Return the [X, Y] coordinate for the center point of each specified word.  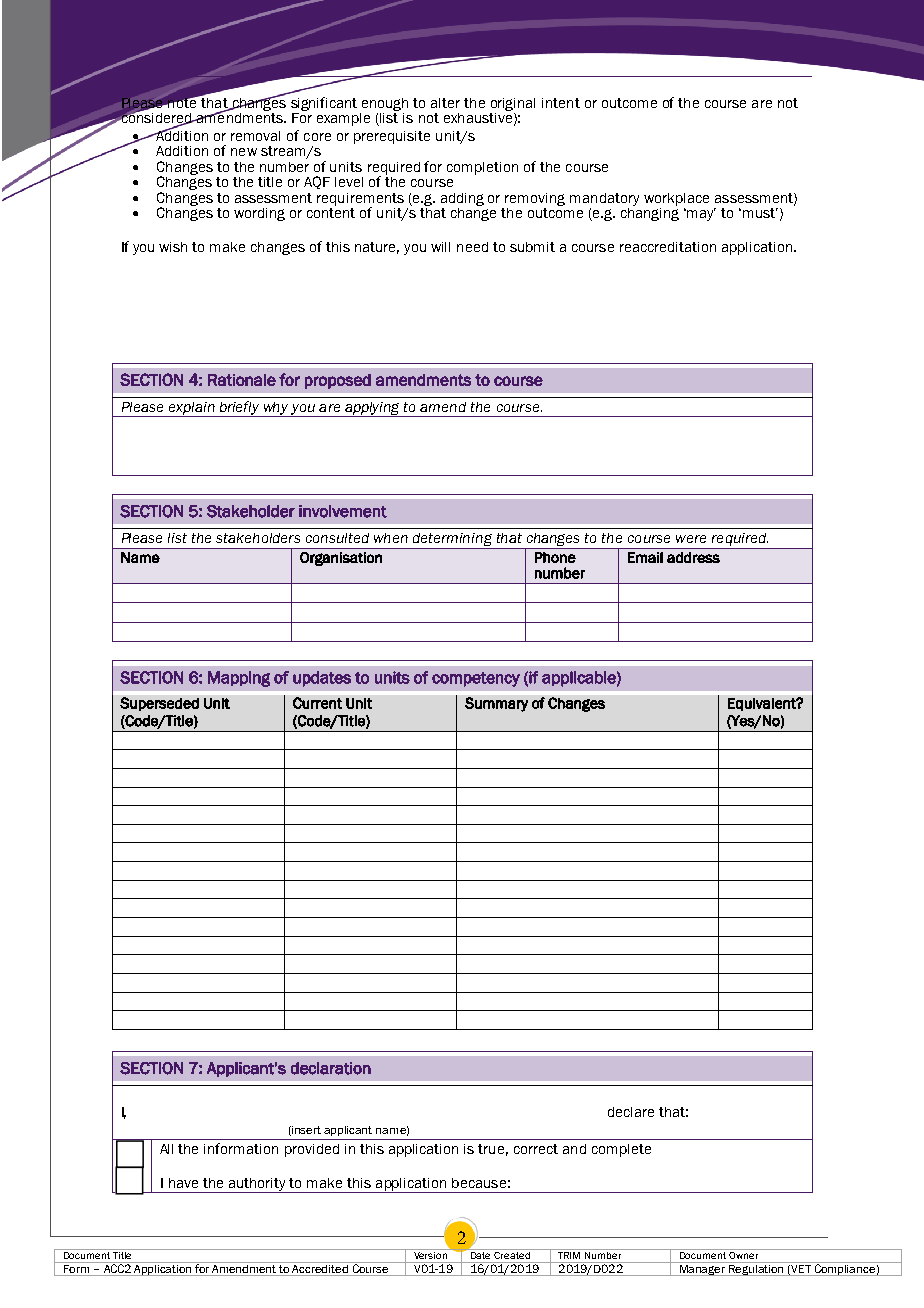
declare [631, 1112]
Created [512, 1254]
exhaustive [478, 118]
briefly [239, 409]
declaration [331, 1068]
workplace [676, 199]
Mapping [239, 679]
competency [476, 679]
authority [257, 1185]
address [693, 557]
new [244, 152]
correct [536, 1149]
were [691, 539]
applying [372, 409]
